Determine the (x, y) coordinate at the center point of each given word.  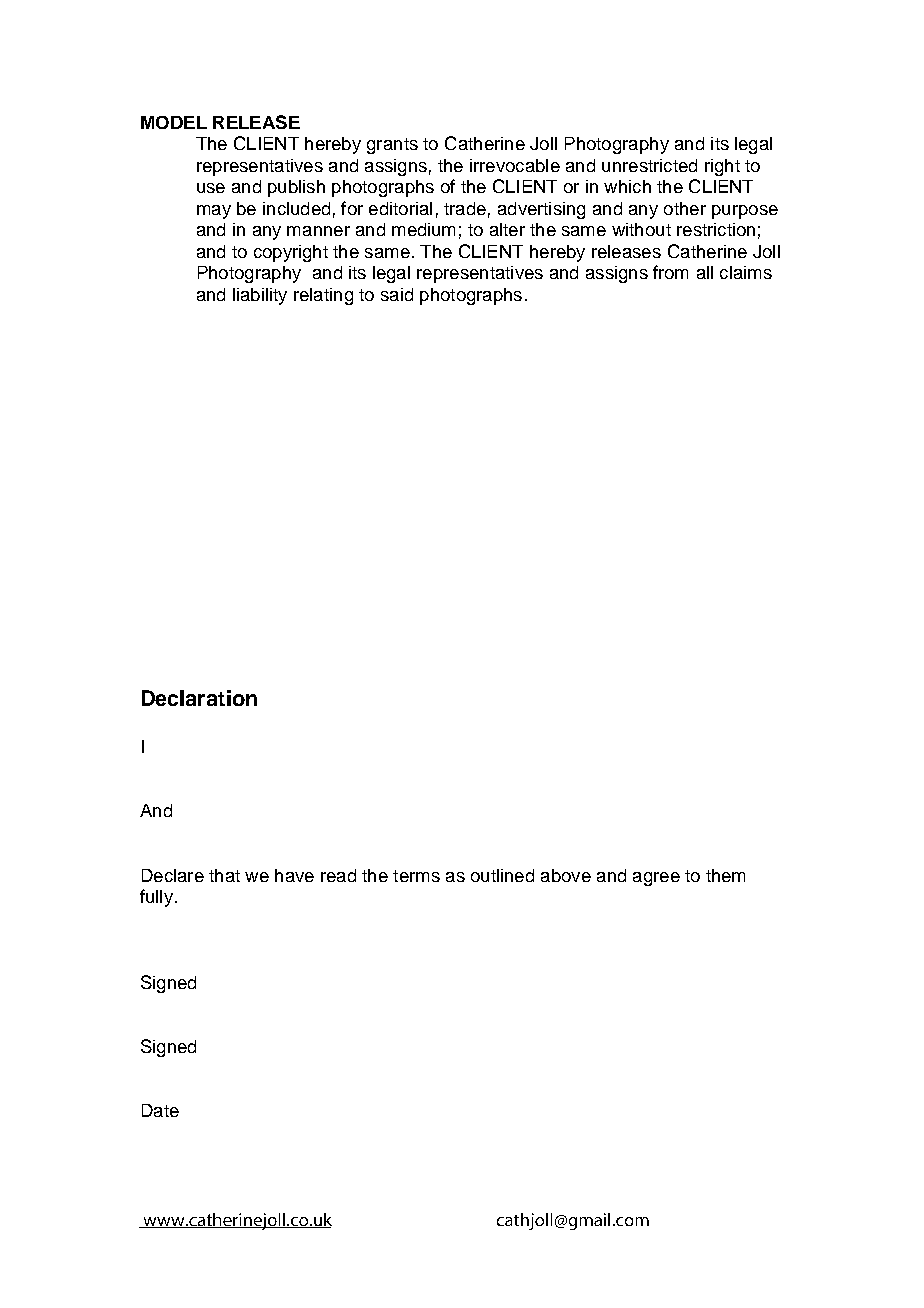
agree (656, 879)
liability (260, 296)
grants (392, 146)
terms (416, 876)
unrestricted (649, 165)
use (211, 188)
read (338, 875)
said (397, 294)
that (224, 875)
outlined (502, 875)
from (670, 272)
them (725, 875)
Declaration (199, 698)
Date (160, 1110)
